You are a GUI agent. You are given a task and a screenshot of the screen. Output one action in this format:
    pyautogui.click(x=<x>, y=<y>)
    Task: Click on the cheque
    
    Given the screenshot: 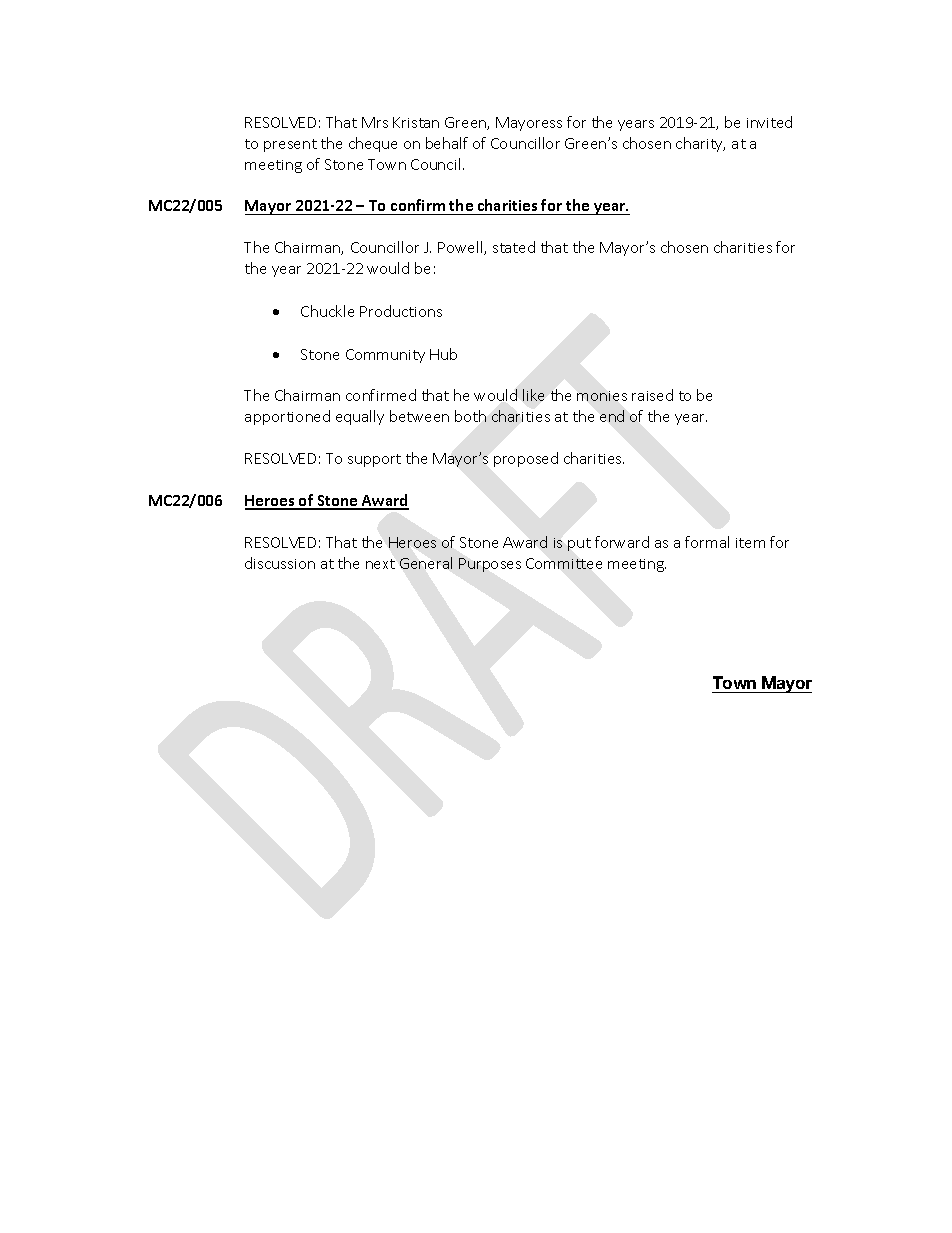 What is the action you would take?
    pyautogui.click(x=373, y=144)
